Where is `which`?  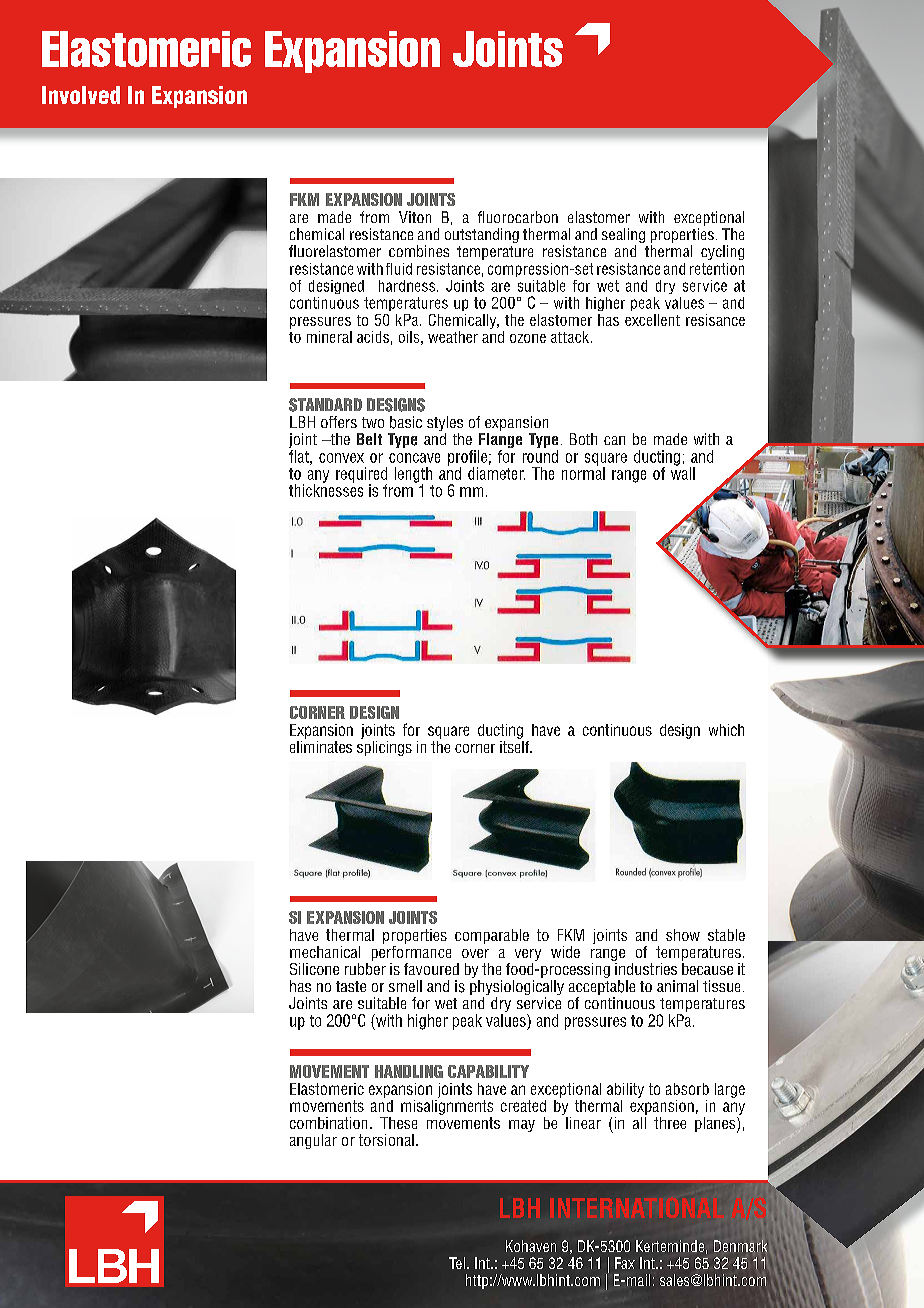
which is located at coordinates (726, 730).
